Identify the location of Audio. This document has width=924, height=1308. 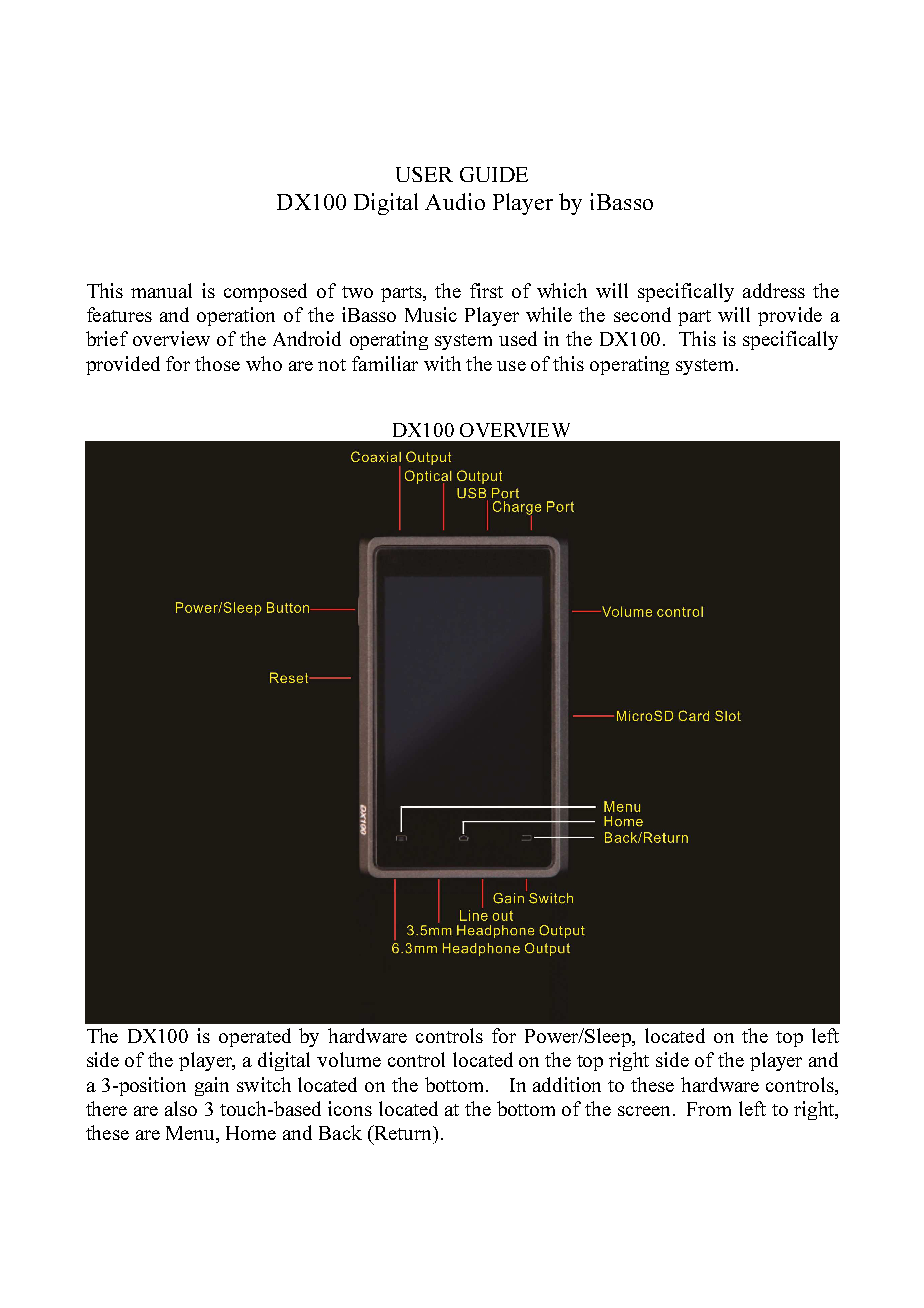
(455, 201).
